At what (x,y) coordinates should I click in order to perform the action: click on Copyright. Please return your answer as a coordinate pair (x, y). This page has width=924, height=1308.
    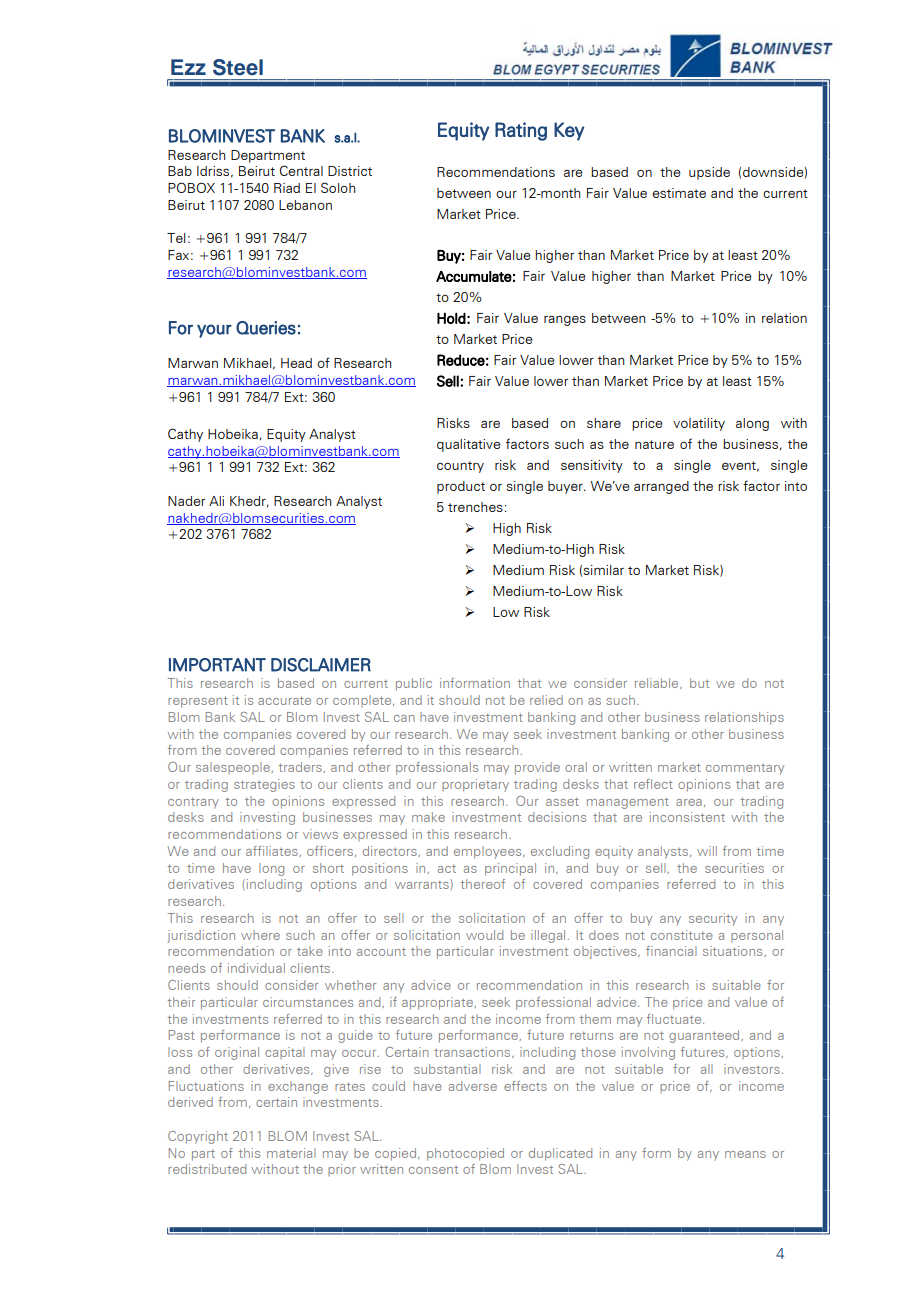
    Looking at the image, I should click on (198, 1137).
